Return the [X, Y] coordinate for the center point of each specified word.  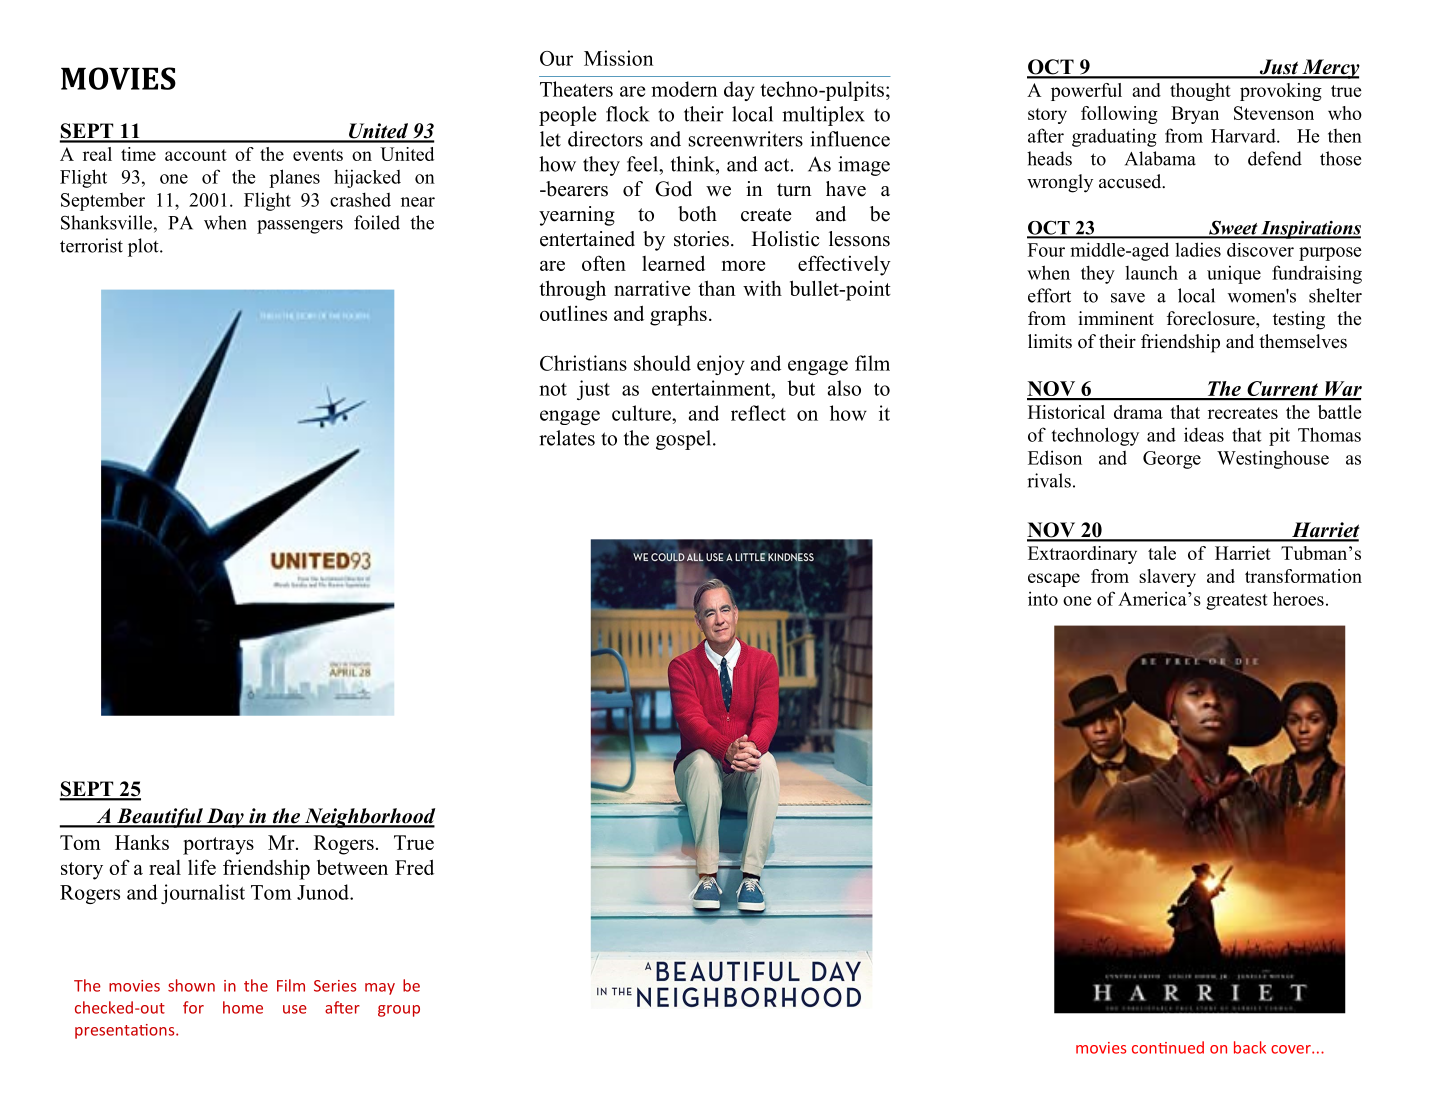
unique [1234, 274]
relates [567, 438]
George [1172, 460]
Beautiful [160, 818]
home [243, 1007]
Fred [414, 867]
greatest [1236, 602]
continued [1168, 1047]
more [743, 265]
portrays [218, 846]
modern [684, 89]
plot [144, 247]
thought [1200, 92]
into [1043, 598]
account [196, 155]
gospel [685, 440]
